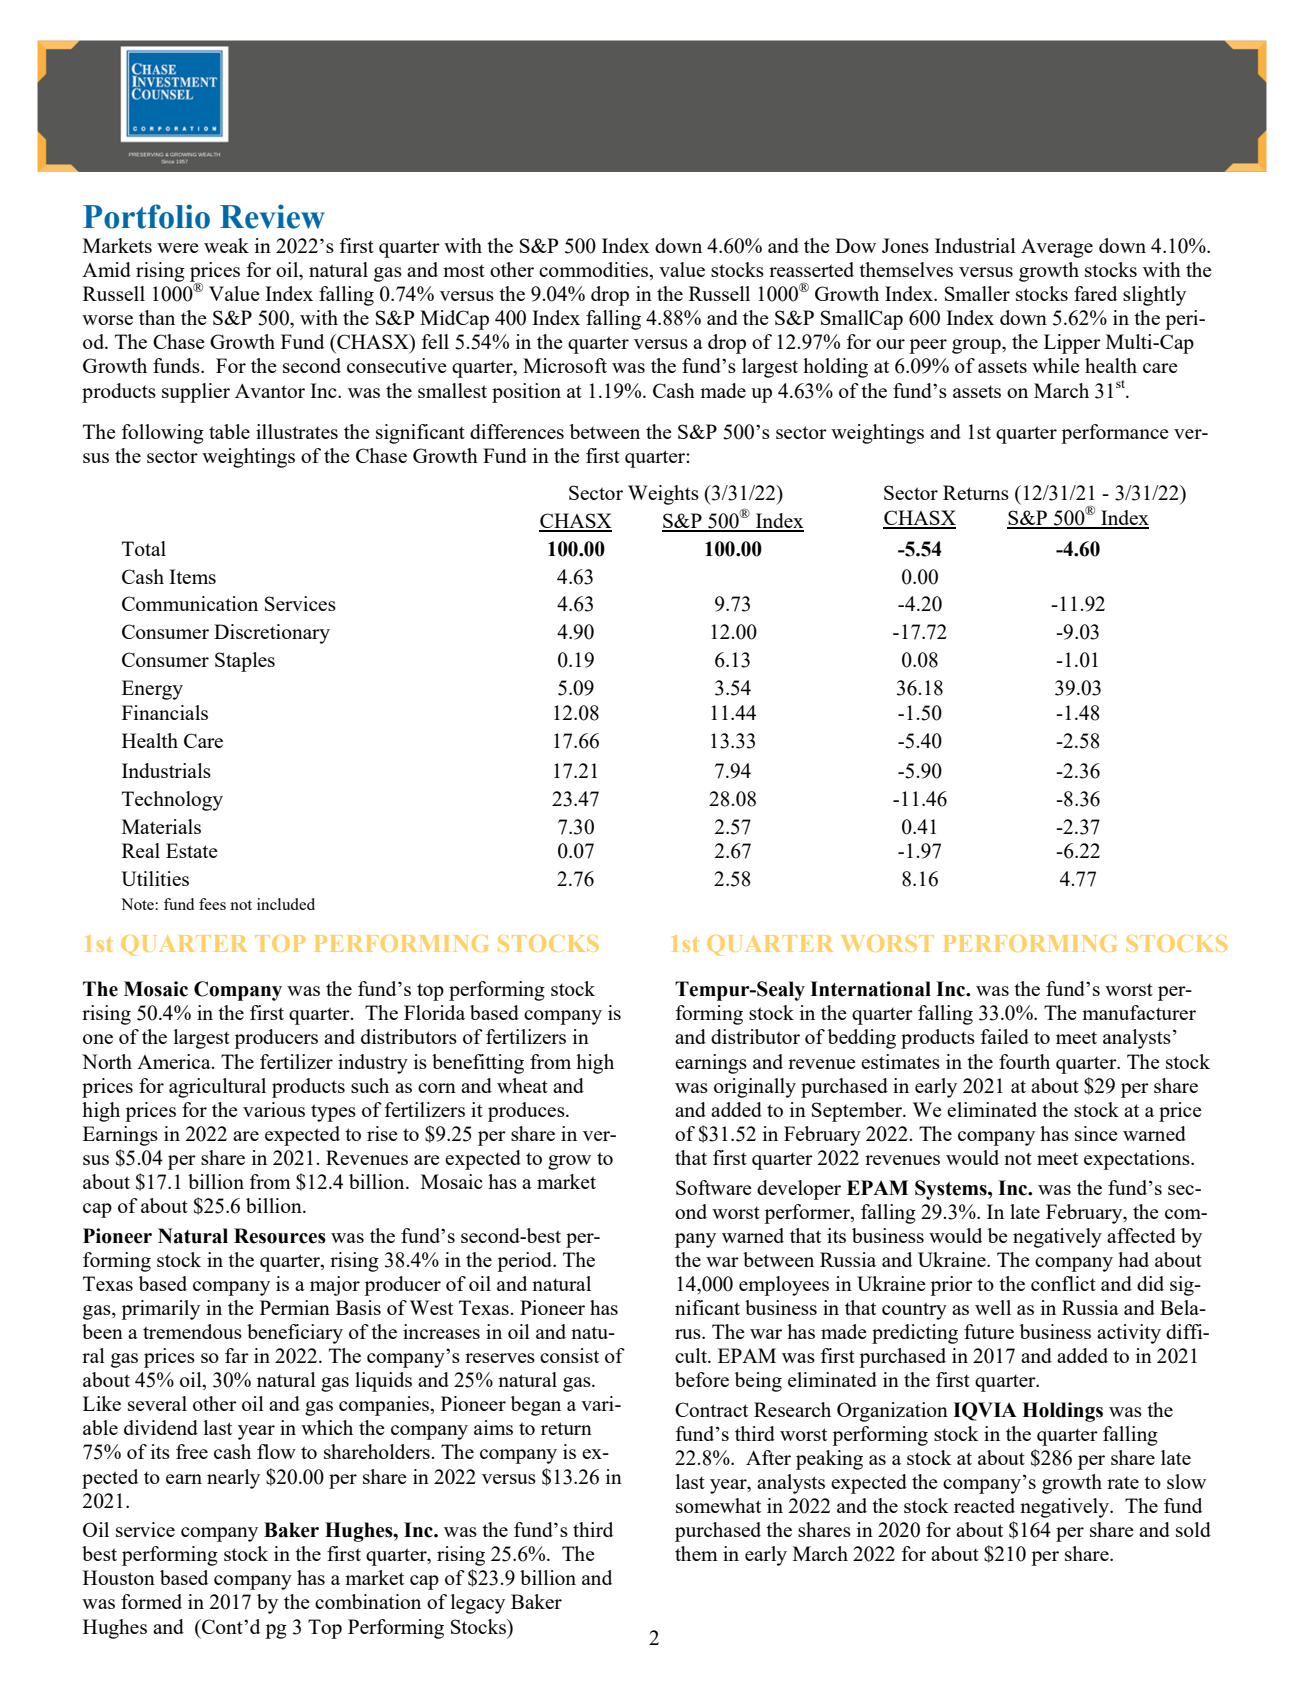  What do you see at coordinates (151, 1601) in the screenshot?
I see `formed` at bounding box center [151, 1601].
